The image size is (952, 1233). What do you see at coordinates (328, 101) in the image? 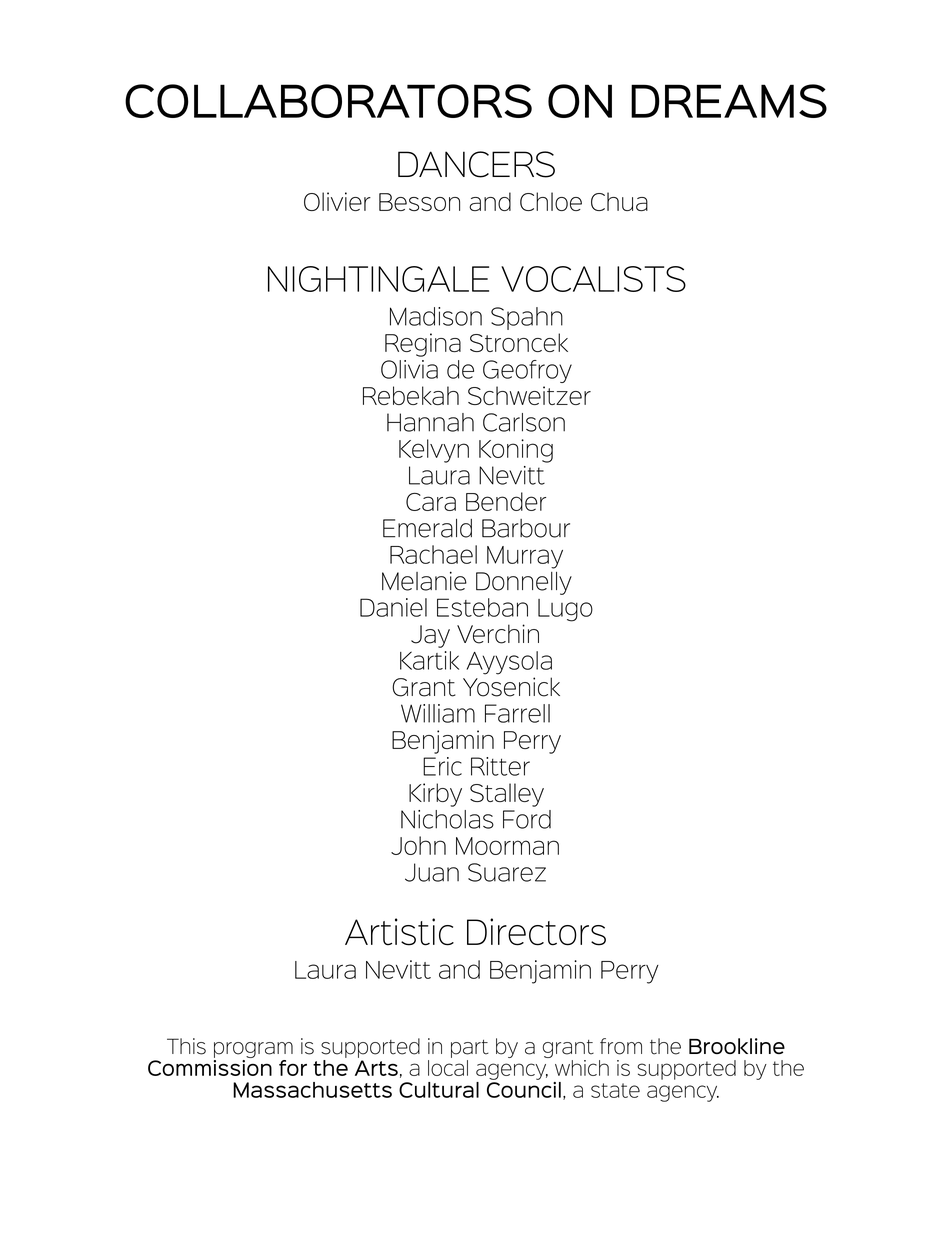
I see `COLLABORATORS` at bounding box center [328, 101].
